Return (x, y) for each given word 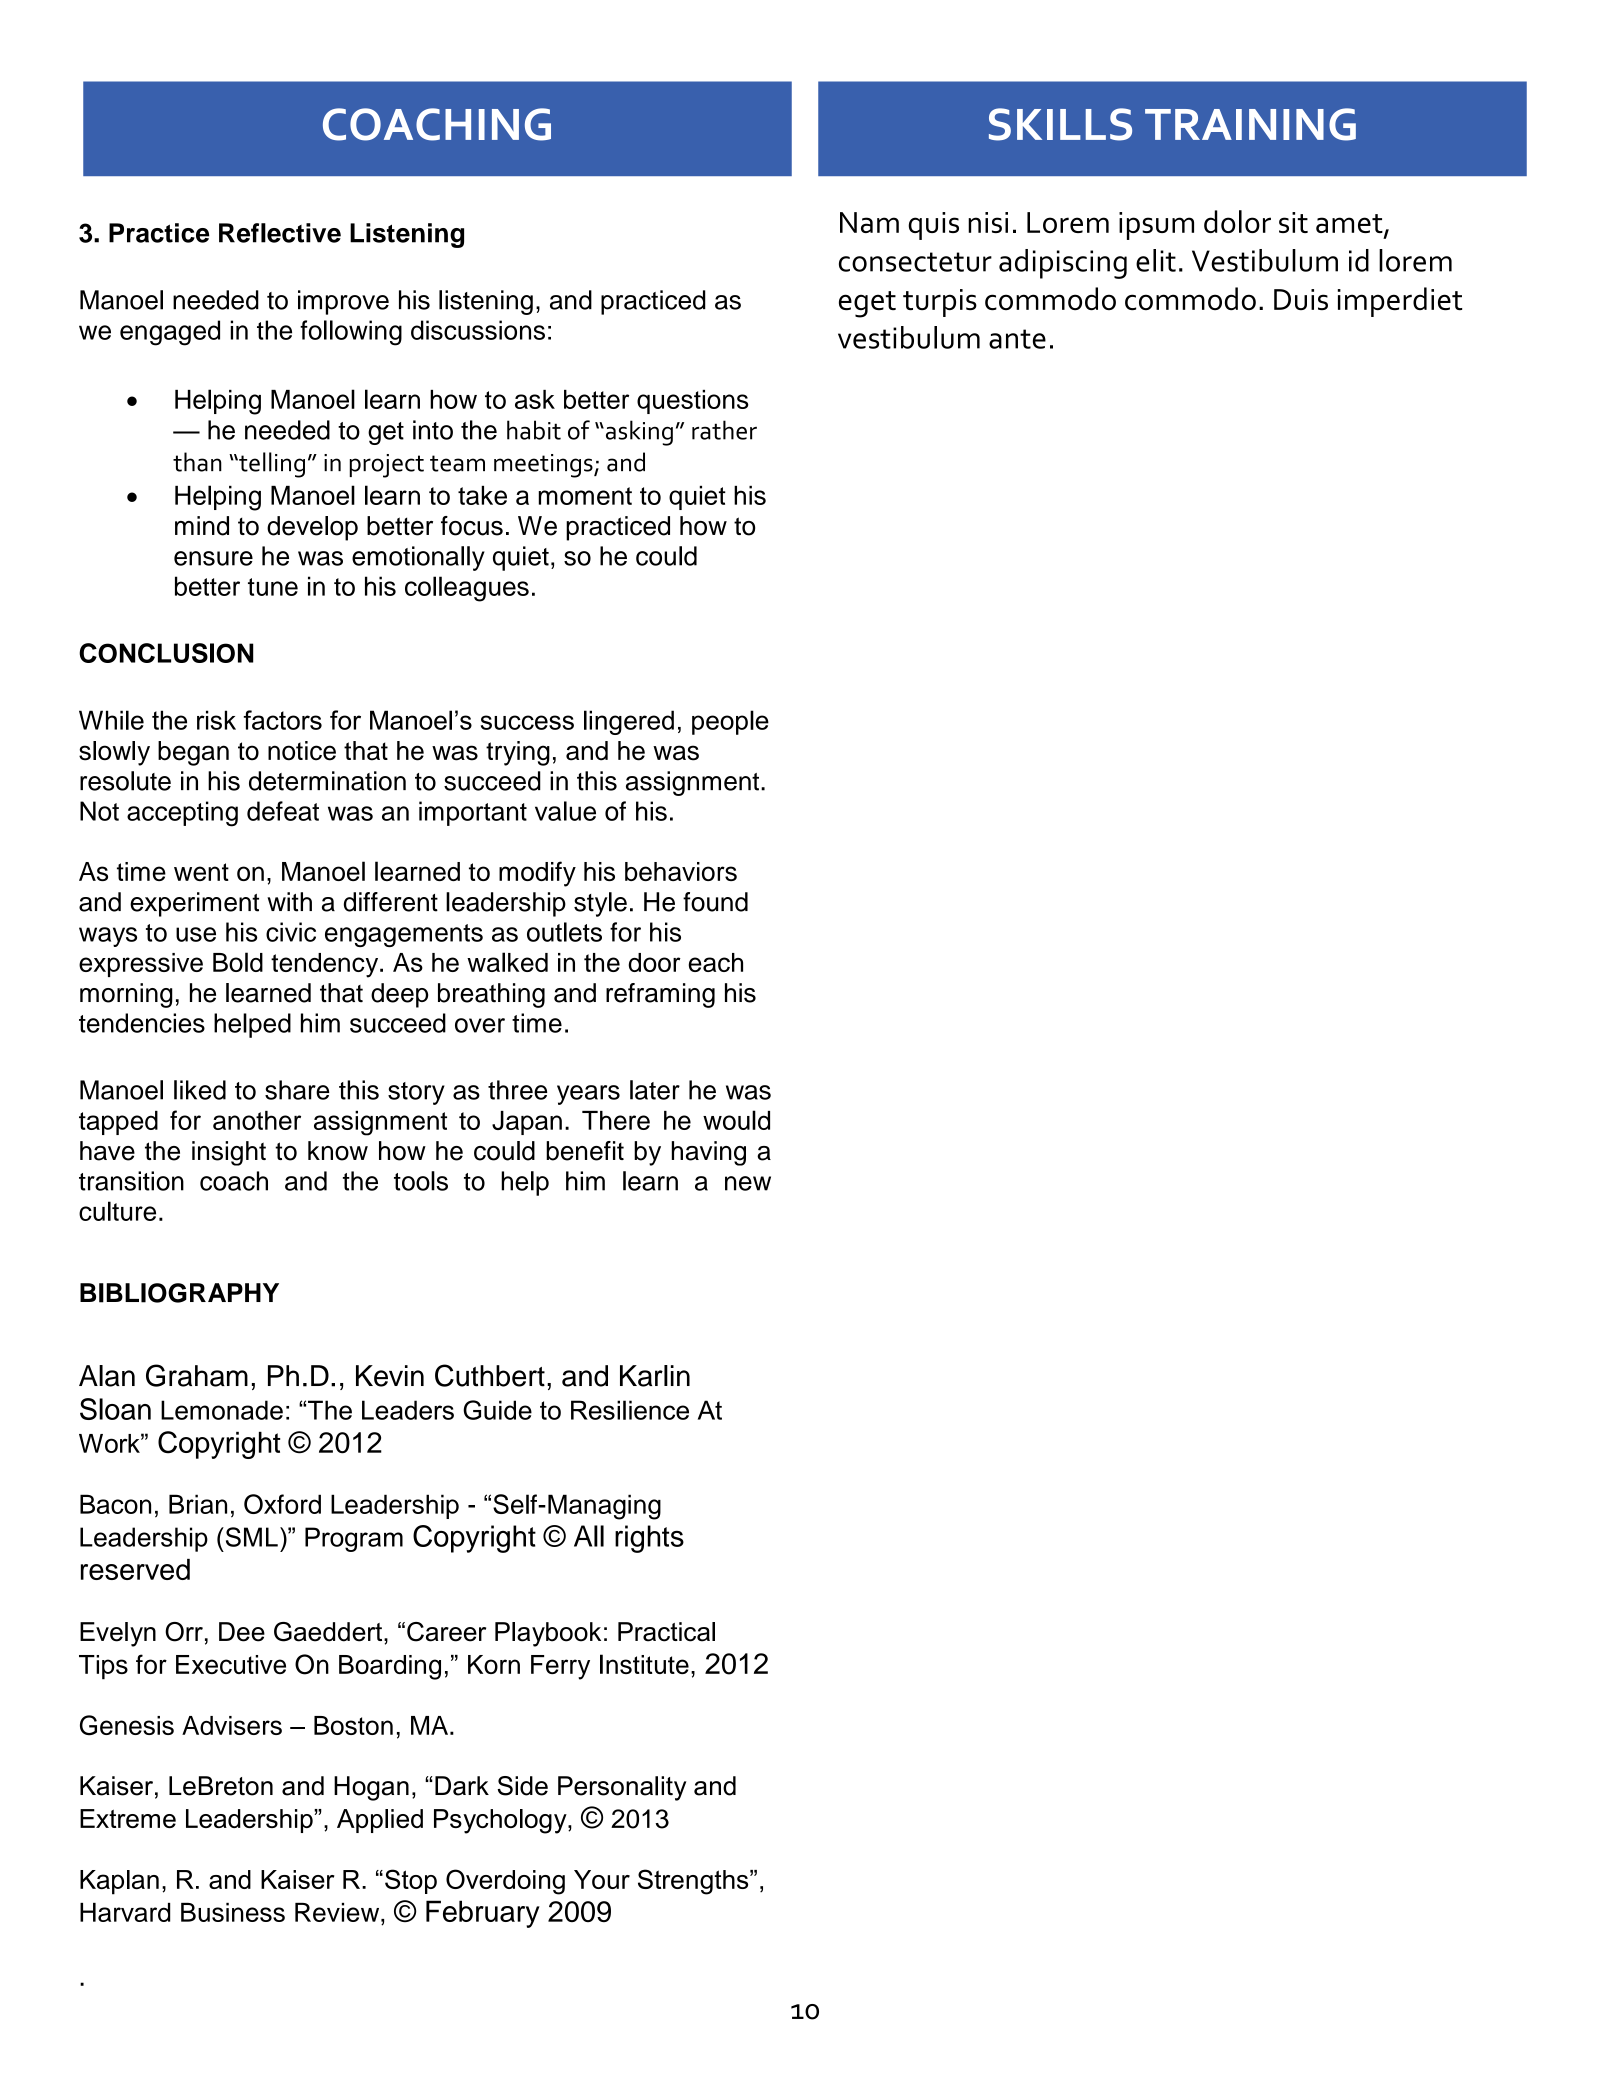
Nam (869, 222)
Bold (238, 962)
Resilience (630, 1410)
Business (233, 1912)
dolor (1237, 221)
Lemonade (222, 1410)
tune (273, 587)
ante (1017, 339)
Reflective (280, 233)
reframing (660, 995)
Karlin (655, 1376)
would (736, 1120)
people (730, 722)
